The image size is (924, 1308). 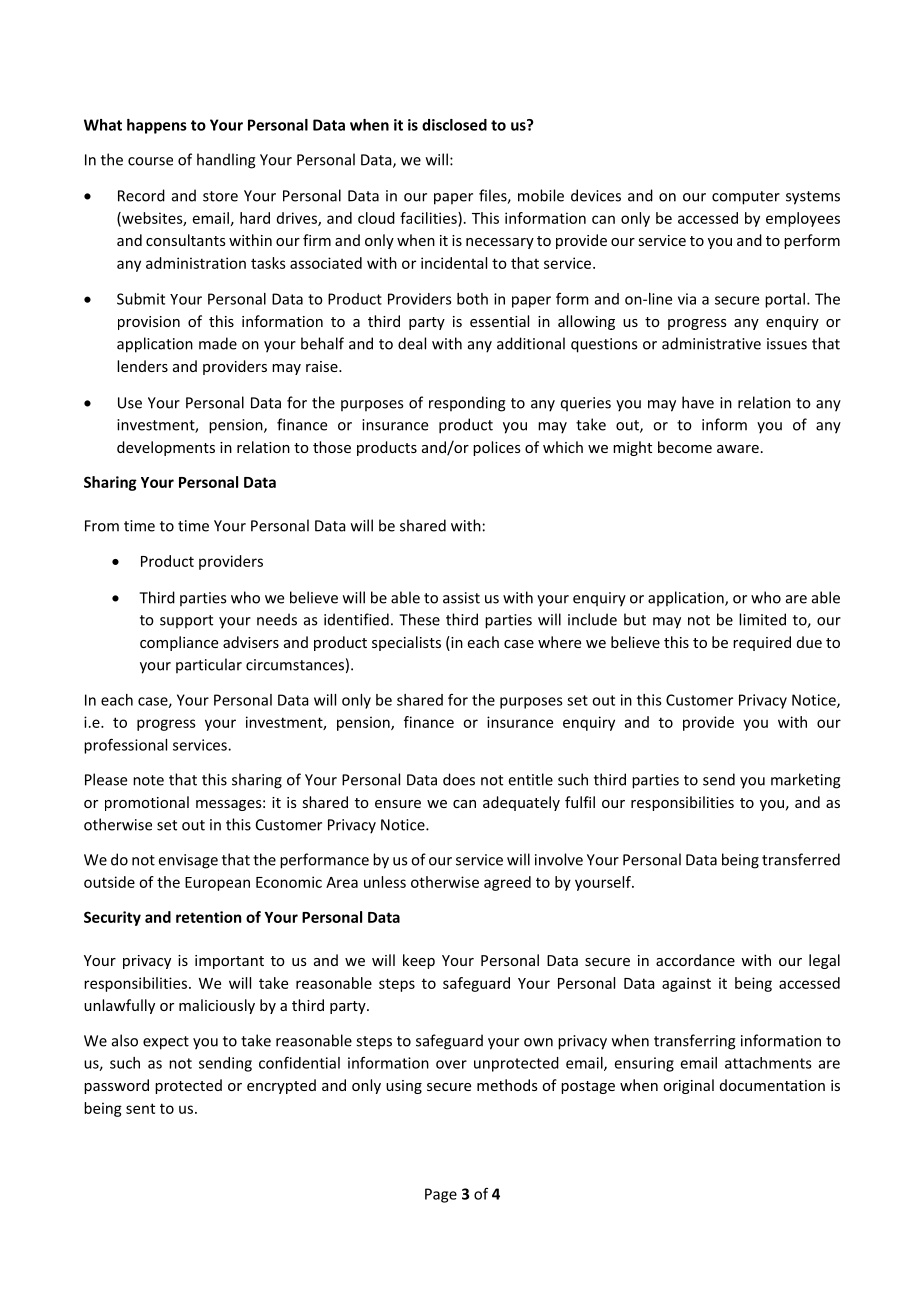 I want to click on accordance, so click(x=695, y=960).
